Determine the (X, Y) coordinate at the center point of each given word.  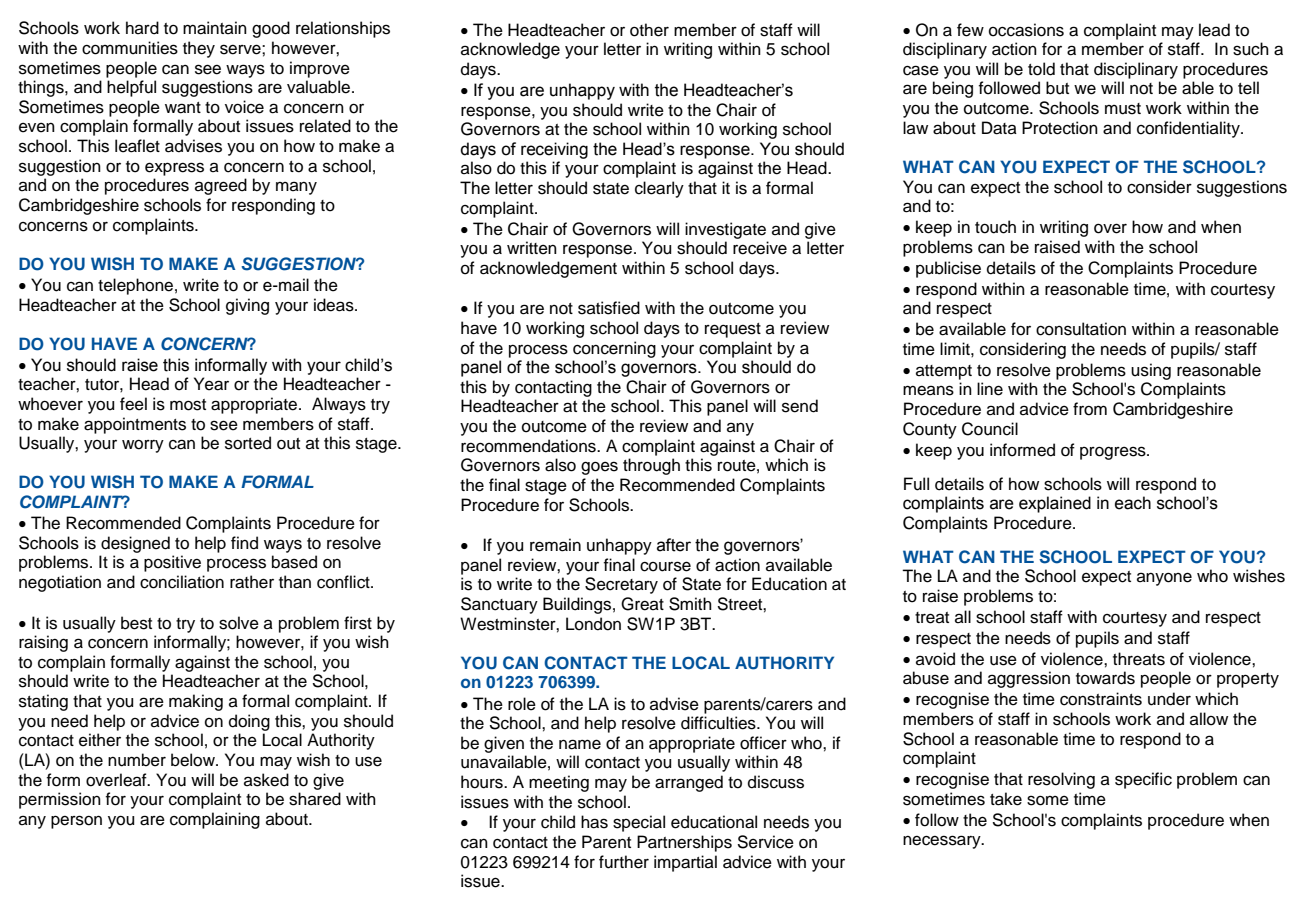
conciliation (182, 582)
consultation (1081, 329)
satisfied (609, 308)
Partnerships (684, 843)
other (649, 30)
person (76, 822)
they (199, 49)
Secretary (621, 585)
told (1041, 69)
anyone (1164, 579)
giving (247, 306)
